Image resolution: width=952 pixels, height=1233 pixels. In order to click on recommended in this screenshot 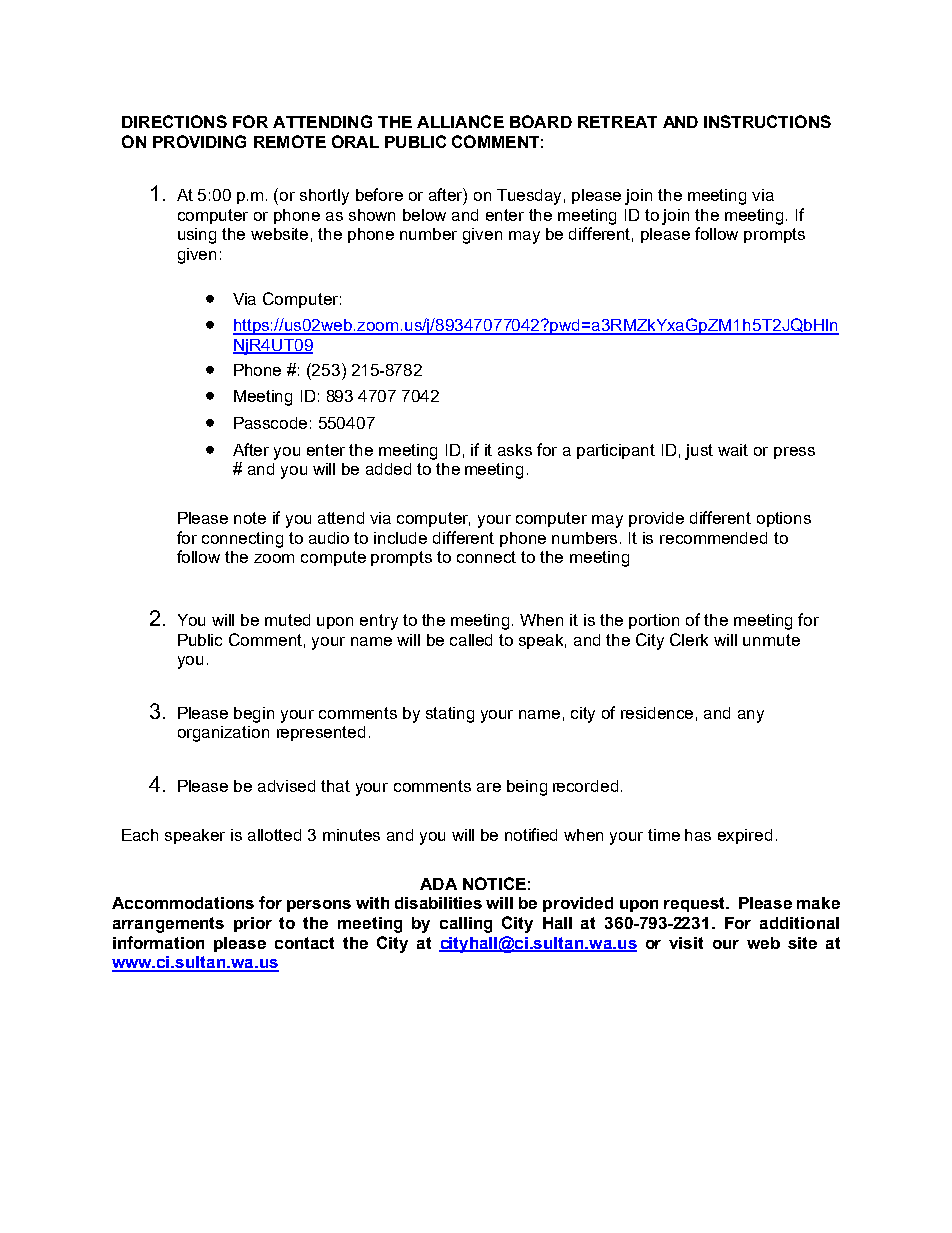, I will do `click(713, 538)`.
